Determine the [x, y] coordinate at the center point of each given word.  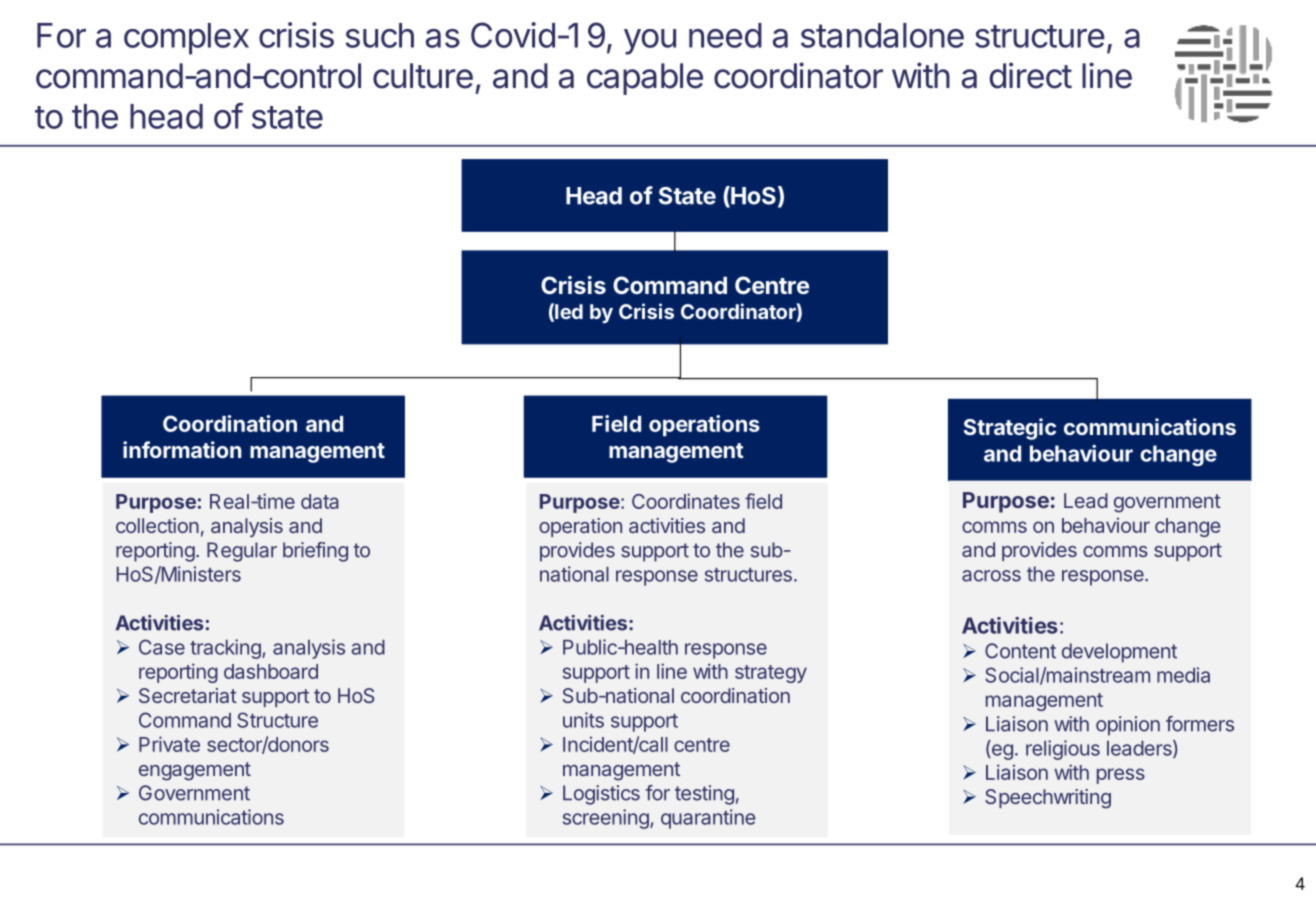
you [650, 42]
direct [1030, 75]
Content [1020, 651]
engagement [195, 771]
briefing [315, 552]
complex [186, 39]
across [991, 576]
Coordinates [686, 501]
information [182, 449]
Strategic [1010, 429]
